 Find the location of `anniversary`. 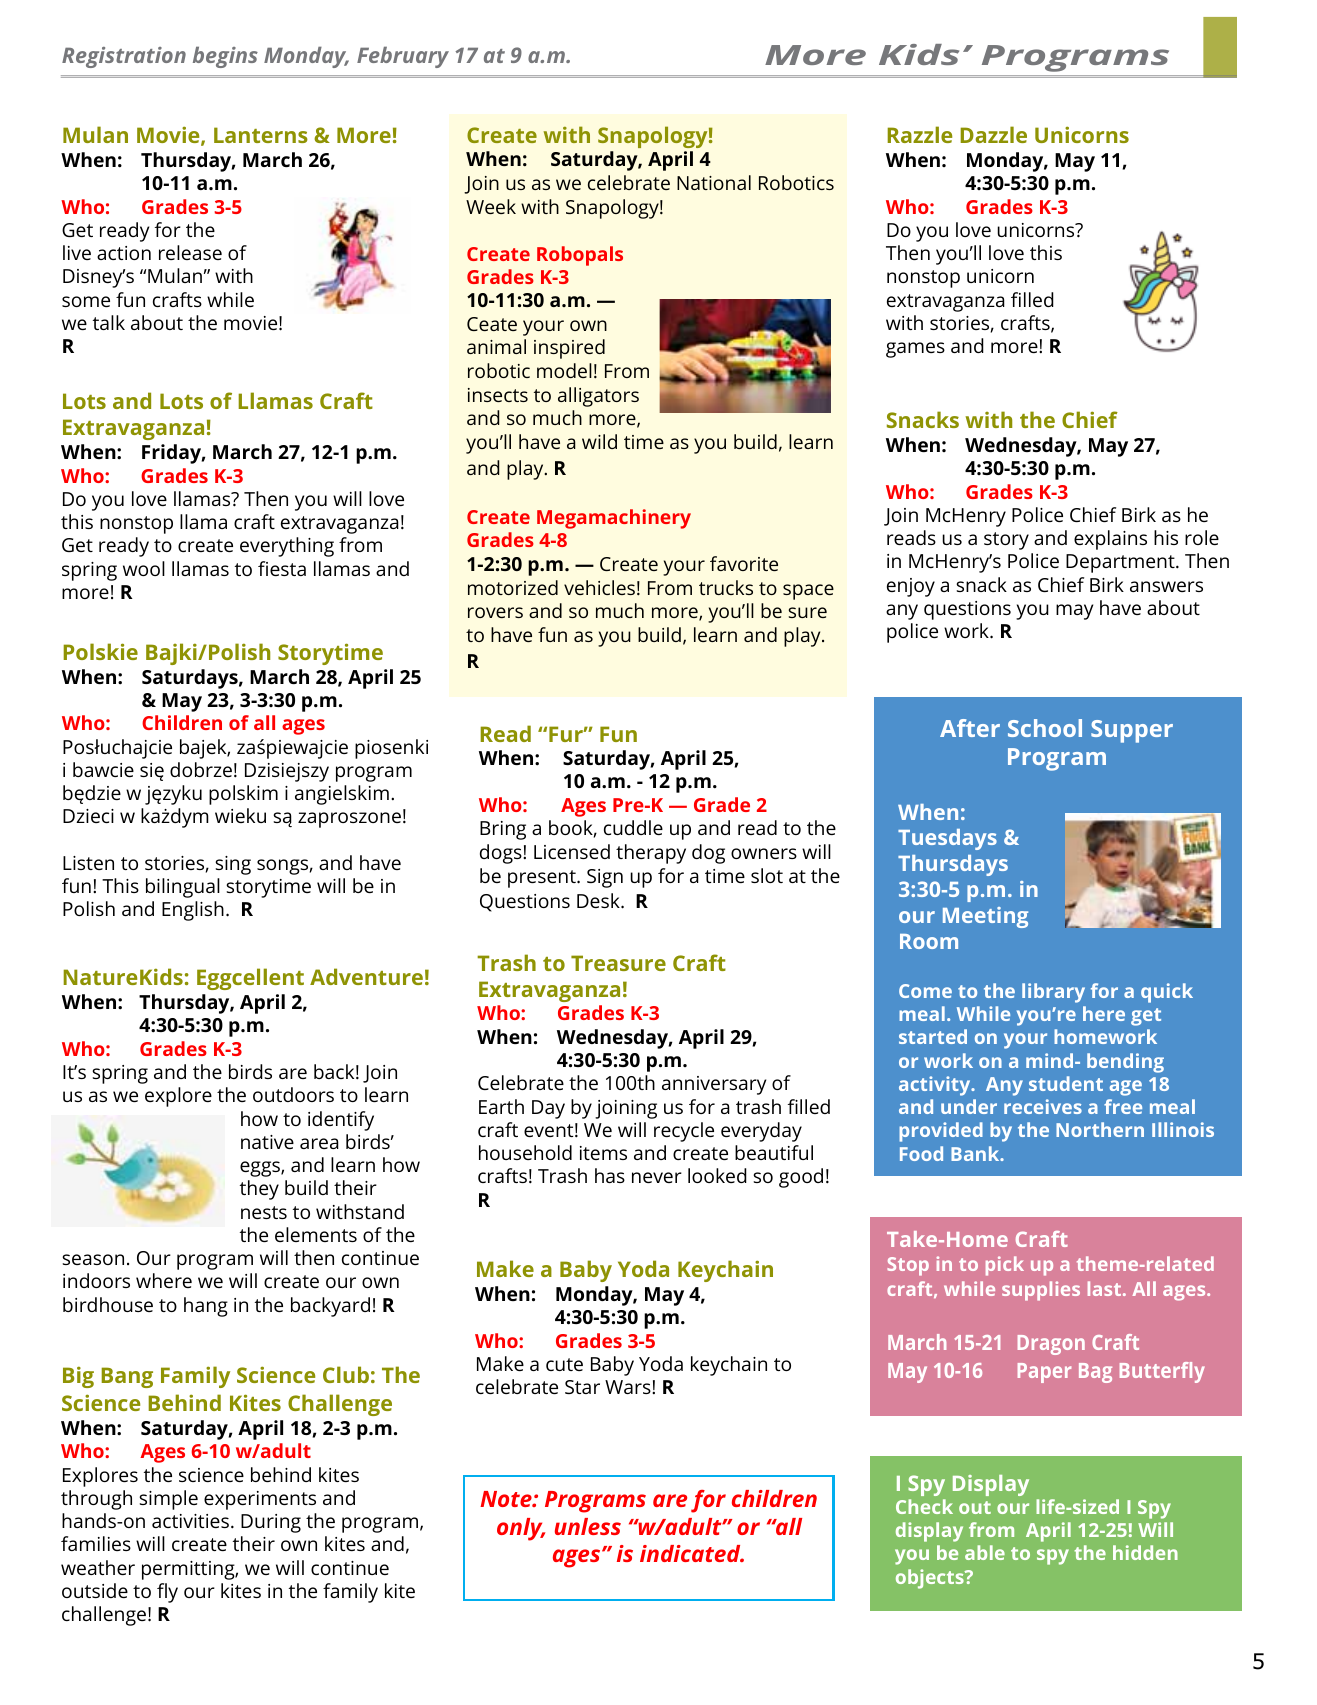

anniversary is located at coordinates (714, 1085).
